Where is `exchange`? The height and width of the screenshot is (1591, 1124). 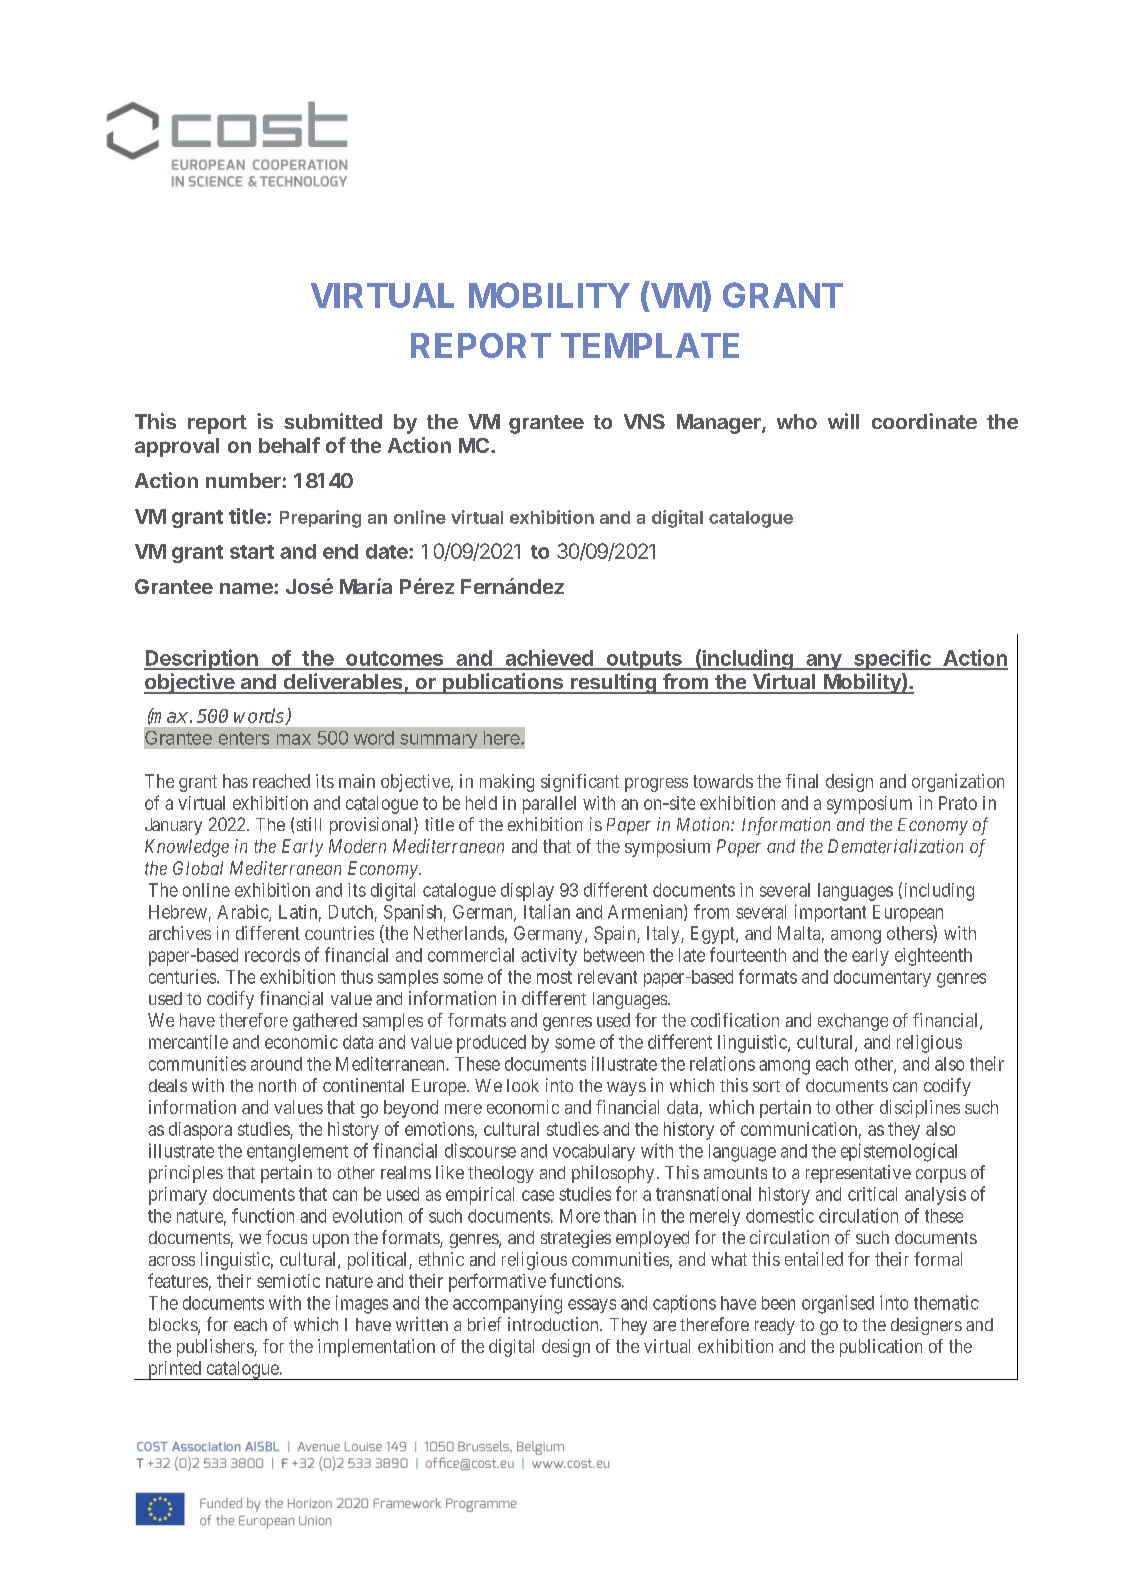 exchange is located at coordinates (853, 1022).
